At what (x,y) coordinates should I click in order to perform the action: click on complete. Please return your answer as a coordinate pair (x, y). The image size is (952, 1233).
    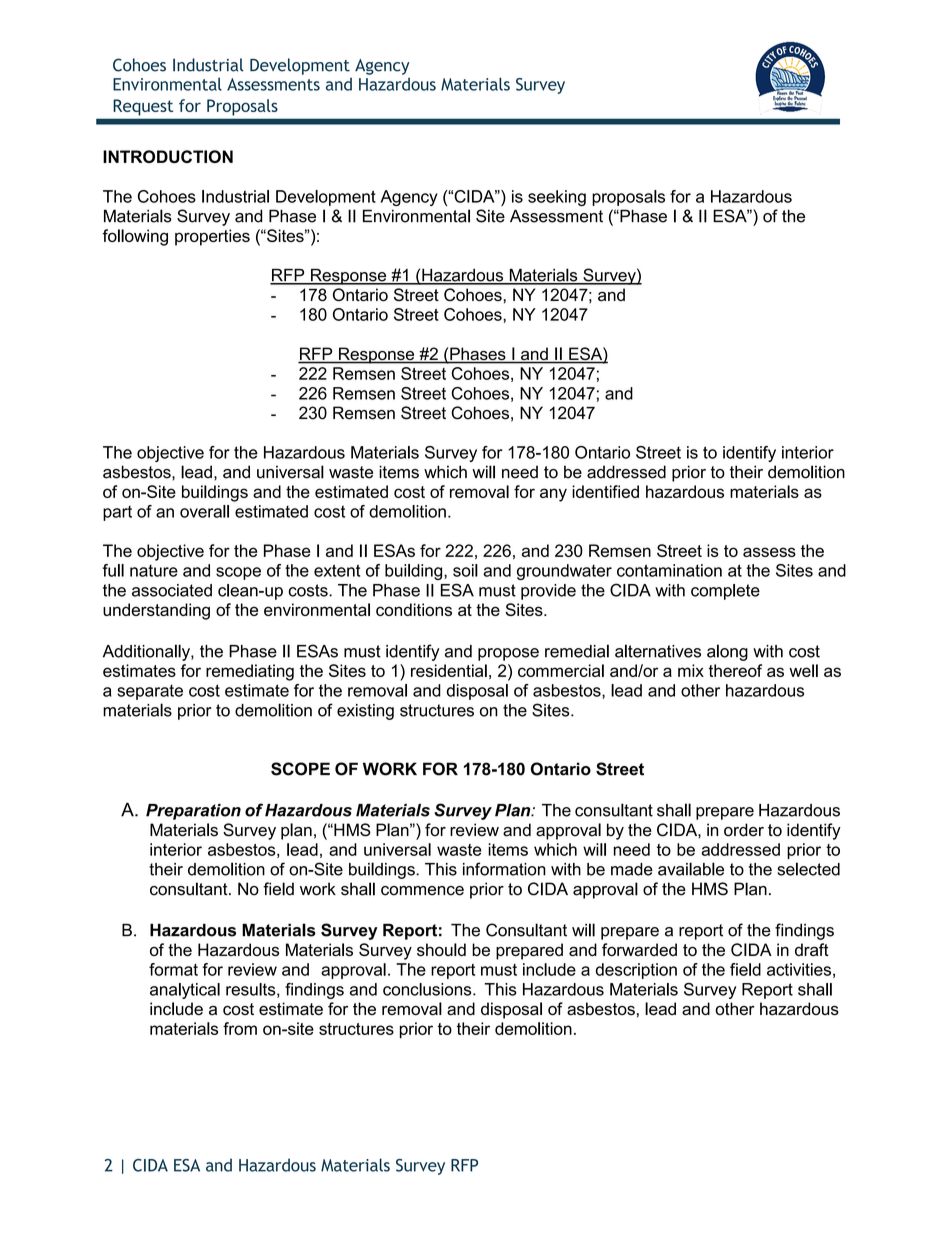
    Looking at the image, I should click on (725, 592).
